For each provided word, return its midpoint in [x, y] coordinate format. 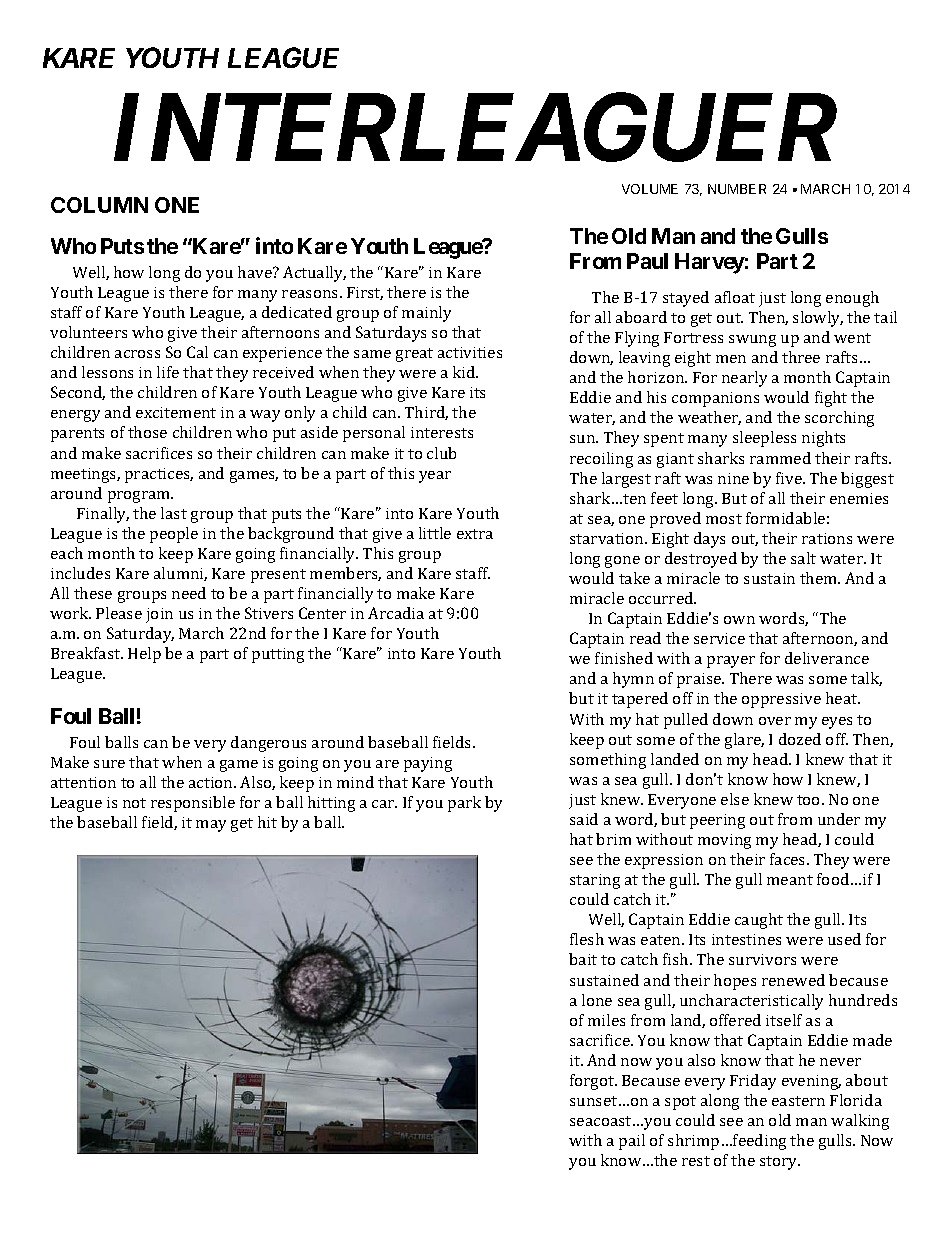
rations [827, 538]
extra [475, 534]
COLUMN [99, 205]
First [365, 293]
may [211, 826]
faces [789, 859]
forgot [593, 1082]
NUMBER [737, 189]
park [464, 804]
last [174, 513]
